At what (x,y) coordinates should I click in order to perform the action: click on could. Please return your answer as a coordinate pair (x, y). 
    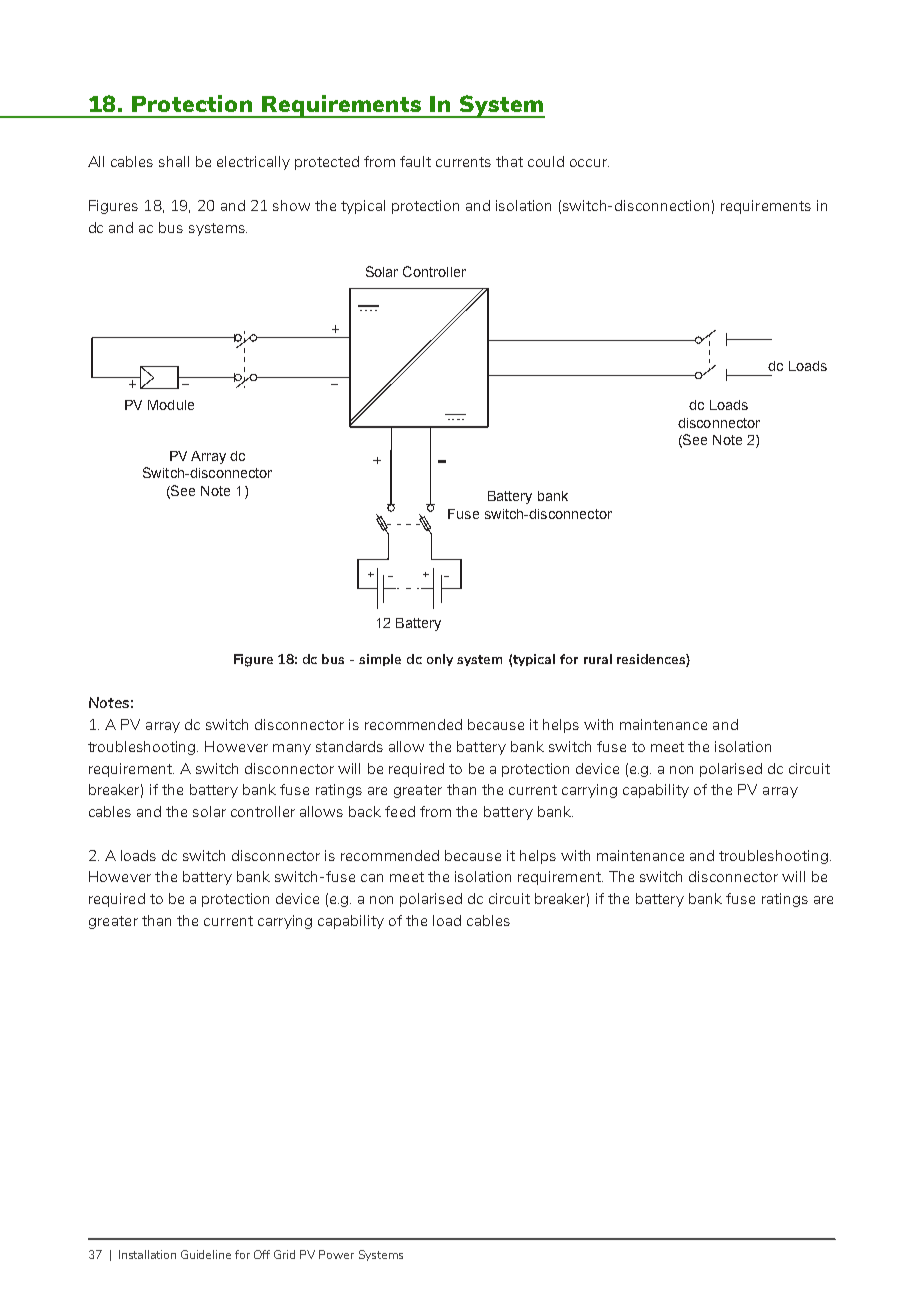
    Looking at the image, I should click on (546, 161).
